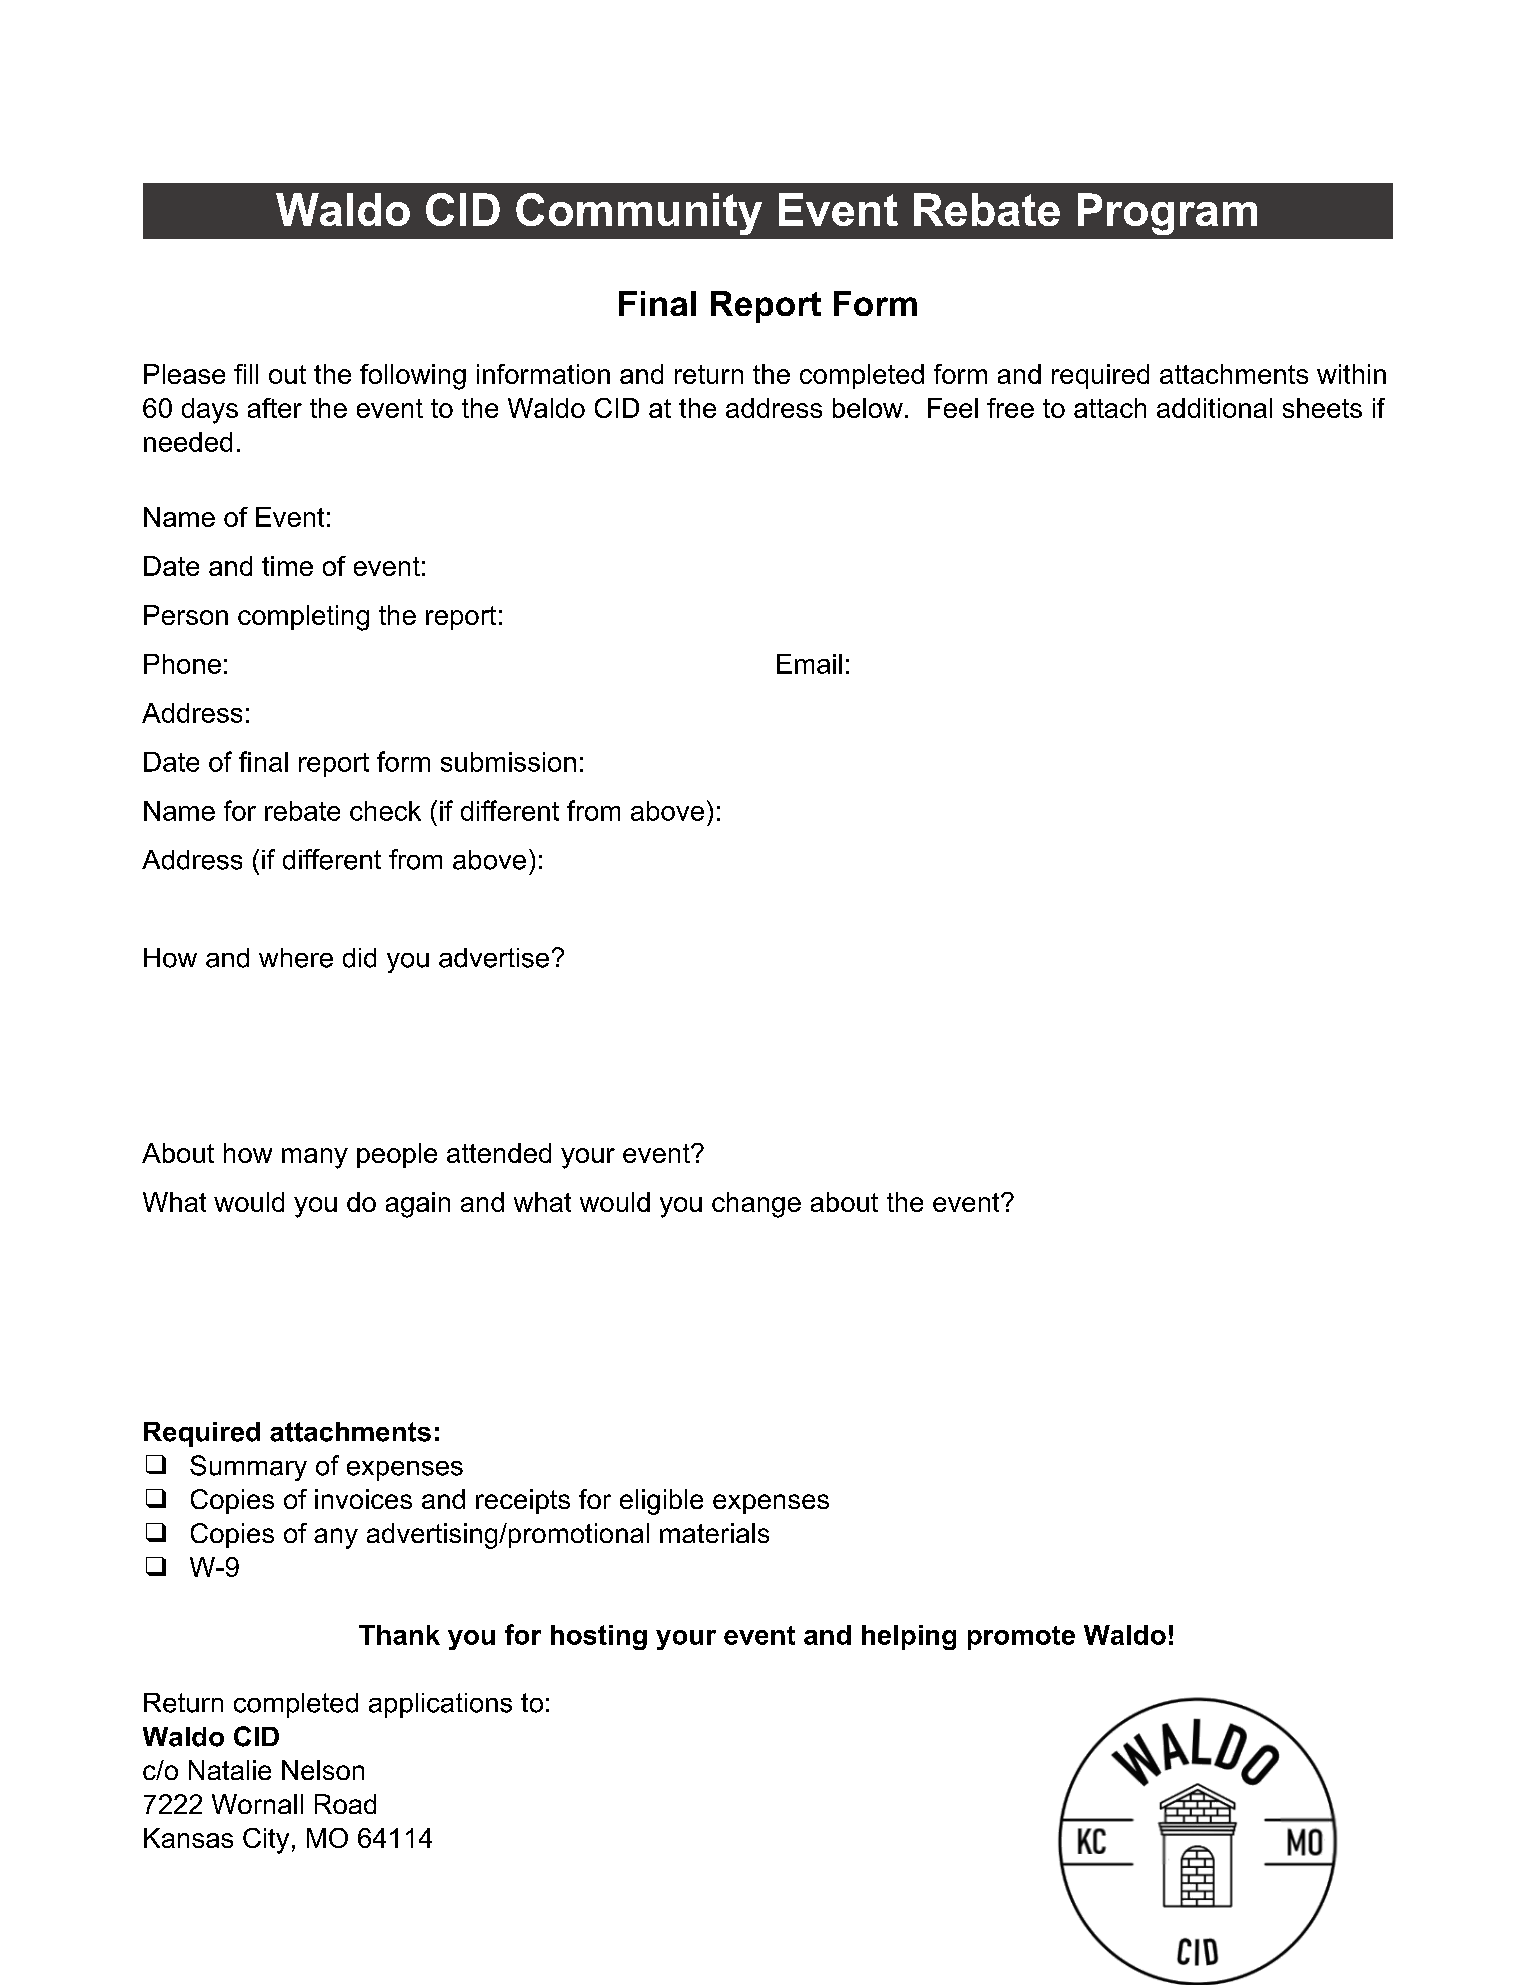 This screenshot has height=1987, width=1536. I want to click on fill, so click(246, 374).
